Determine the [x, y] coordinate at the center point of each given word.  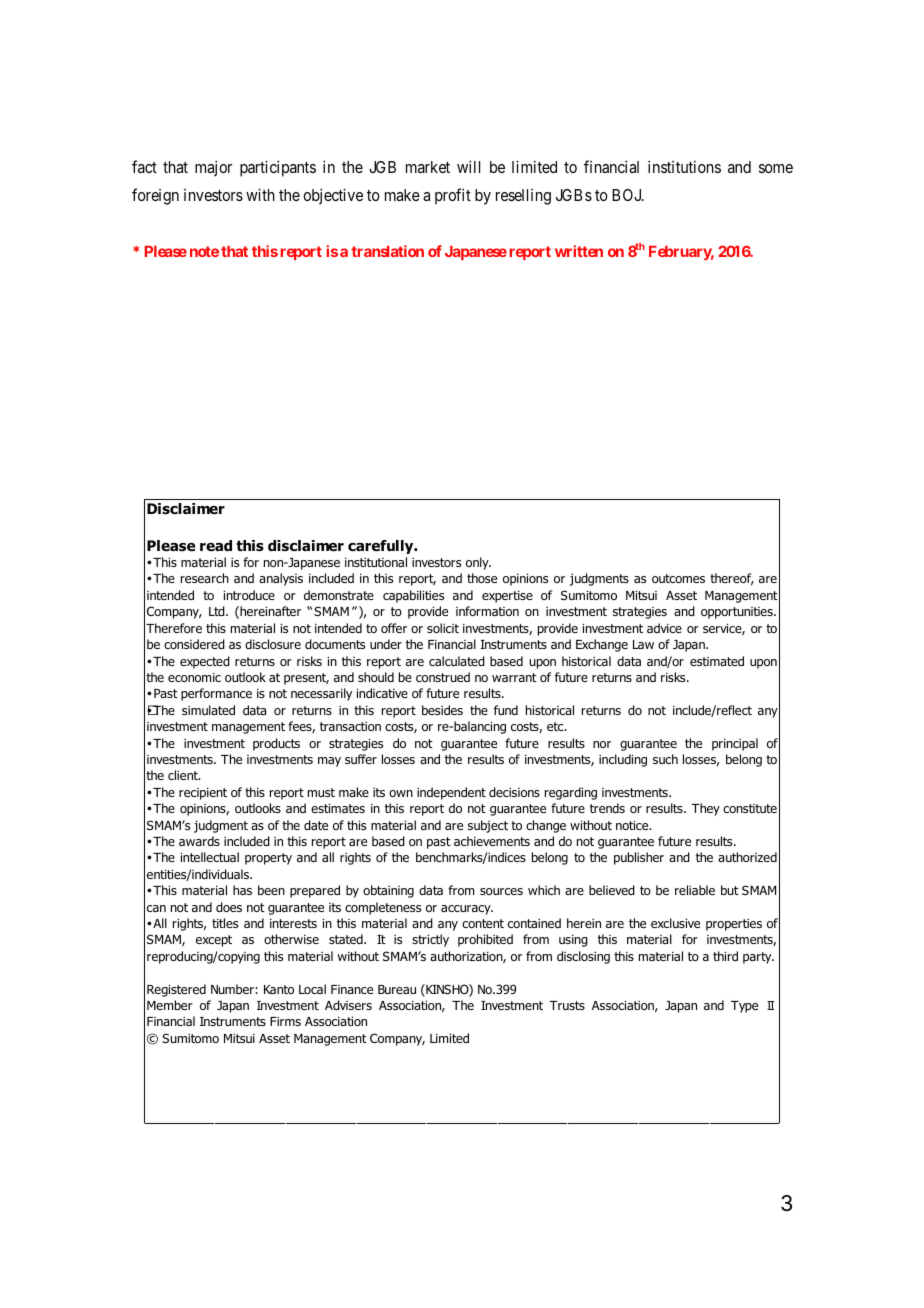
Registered [176, 990]
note [204, 251]
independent [451, 793]
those [482, 578]
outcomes [678, 578]
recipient [203, 794]
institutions [684, 166]
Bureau [397, 989]
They [705, 809]
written [579, 251]
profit [453, 196]
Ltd [218, 611]
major [213, 168]
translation [387, 251]
